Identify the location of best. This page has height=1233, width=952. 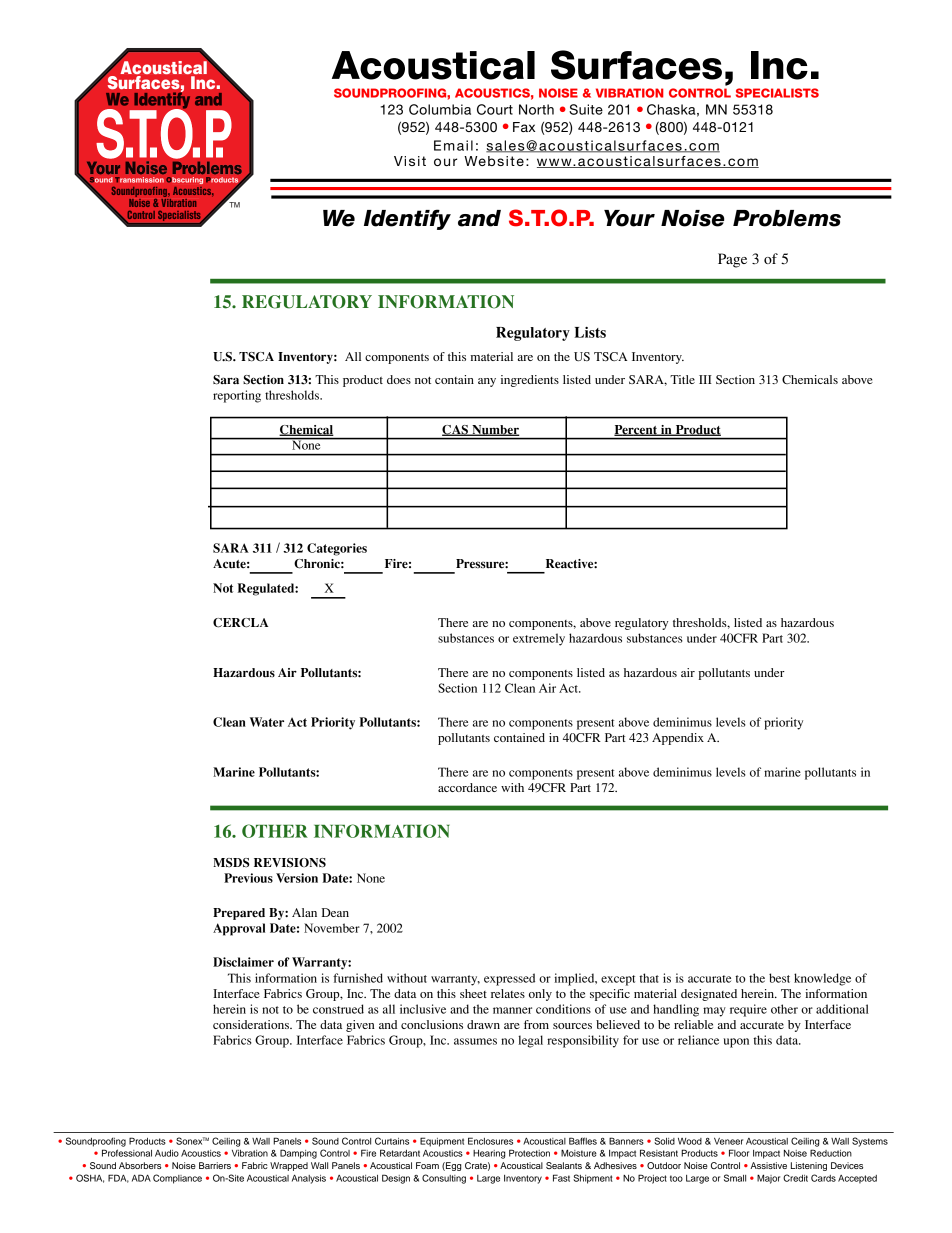
(779, 978).
